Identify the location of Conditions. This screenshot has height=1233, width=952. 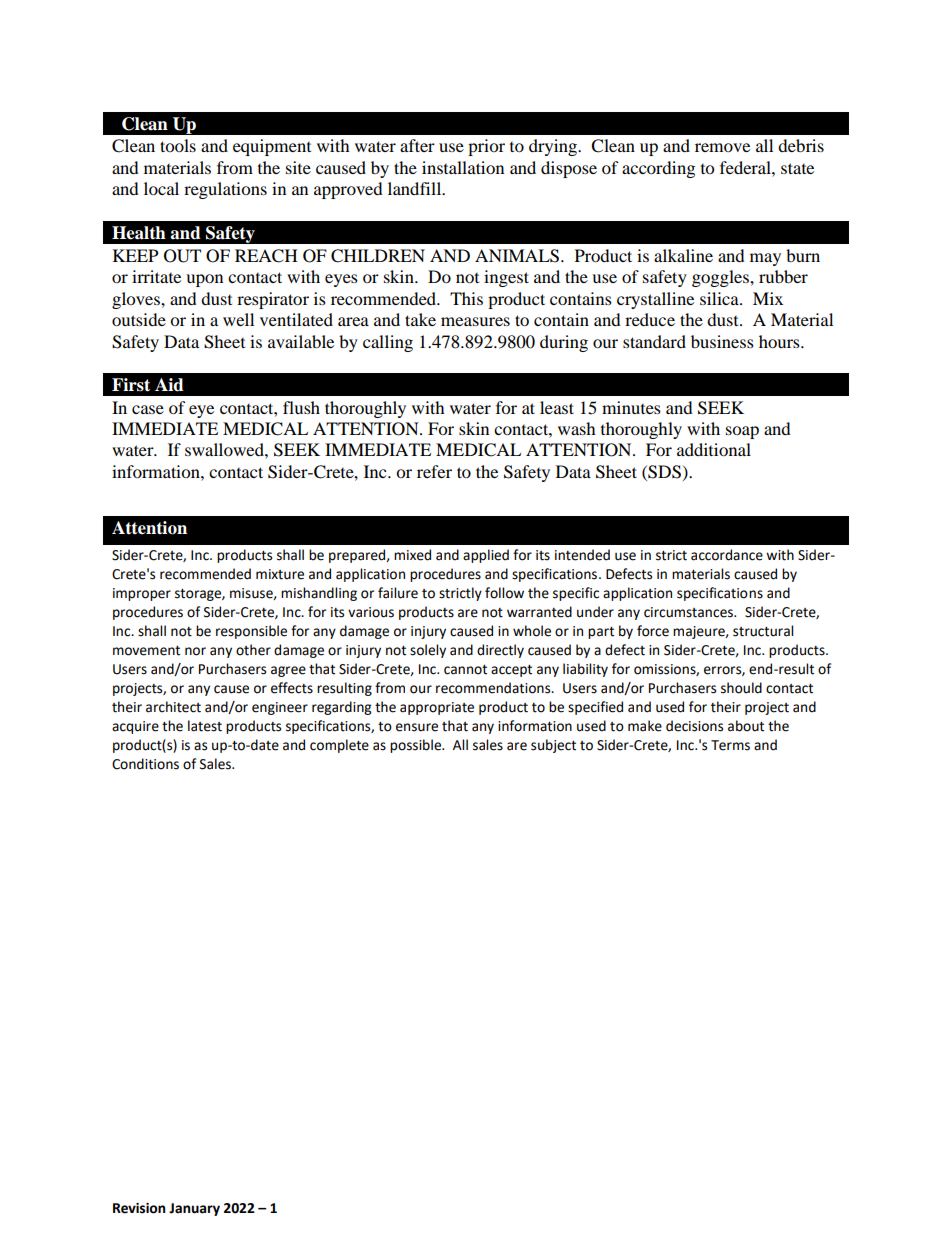
(145, 764).
